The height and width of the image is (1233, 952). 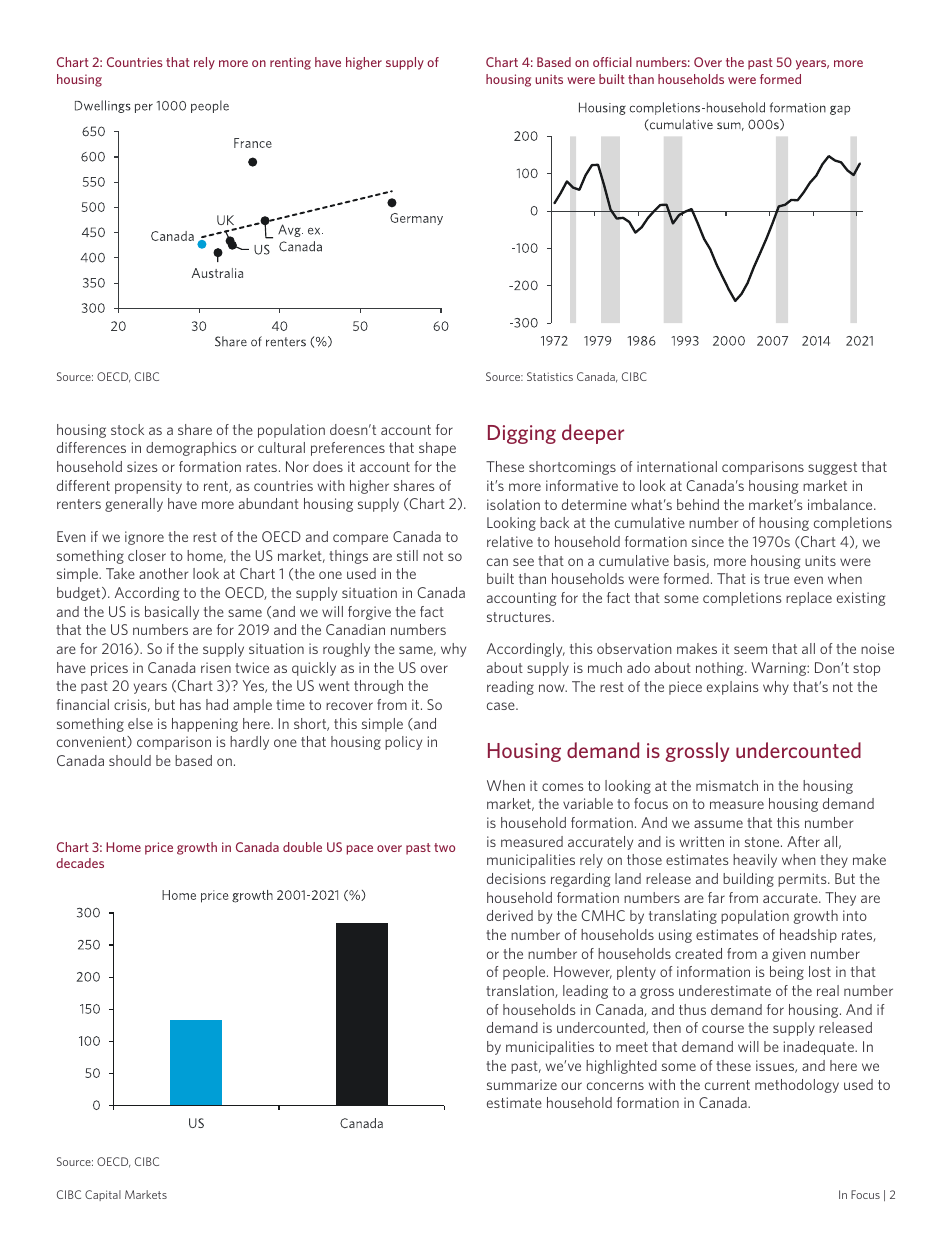 What do you see at coordinates (750, 650) in the image?
I see `seem` at bounding box center [750, 650].
